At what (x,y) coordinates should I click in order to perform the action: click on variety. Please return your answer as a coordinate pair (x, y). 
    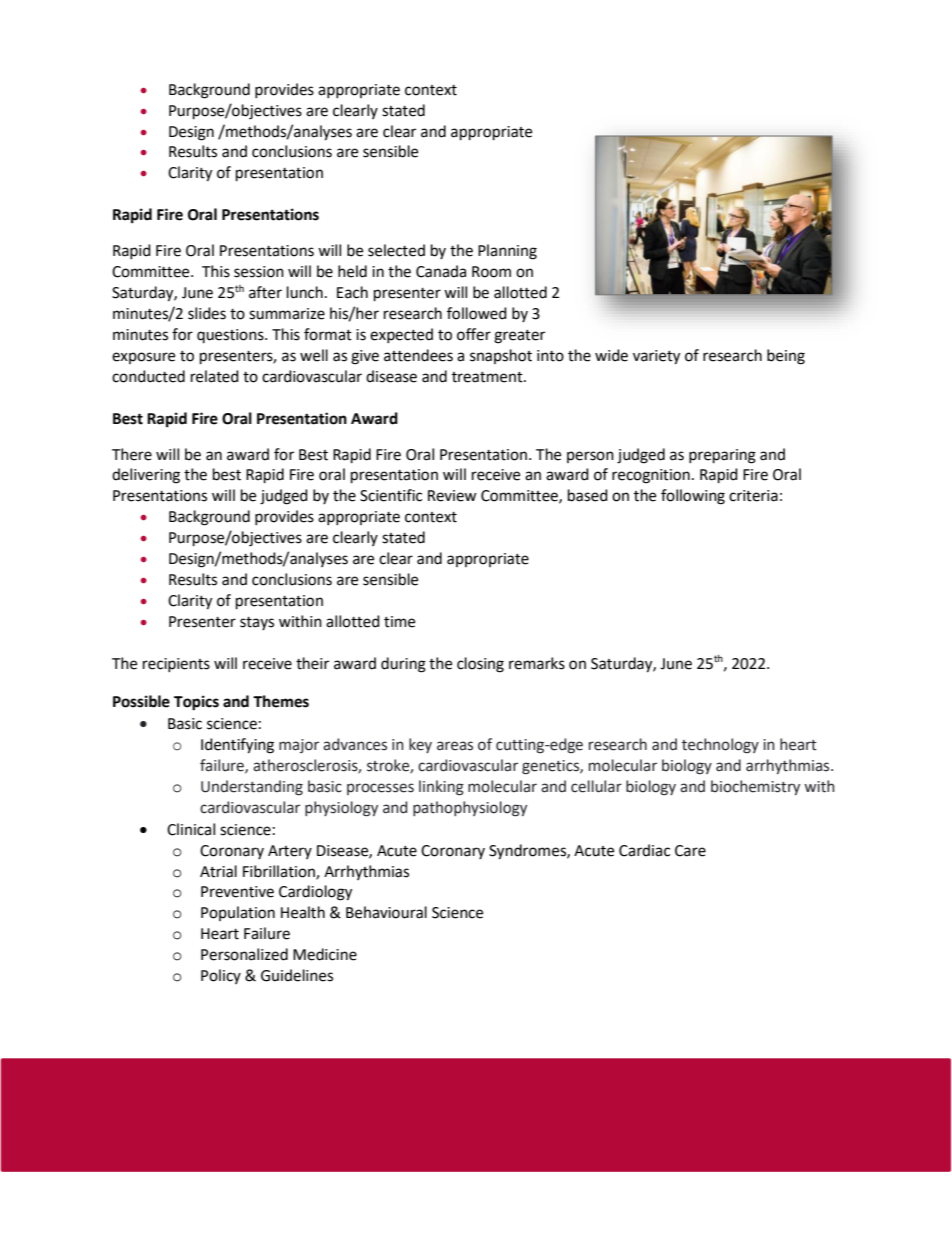
    Looking at the image, I should click on (656, 357).
